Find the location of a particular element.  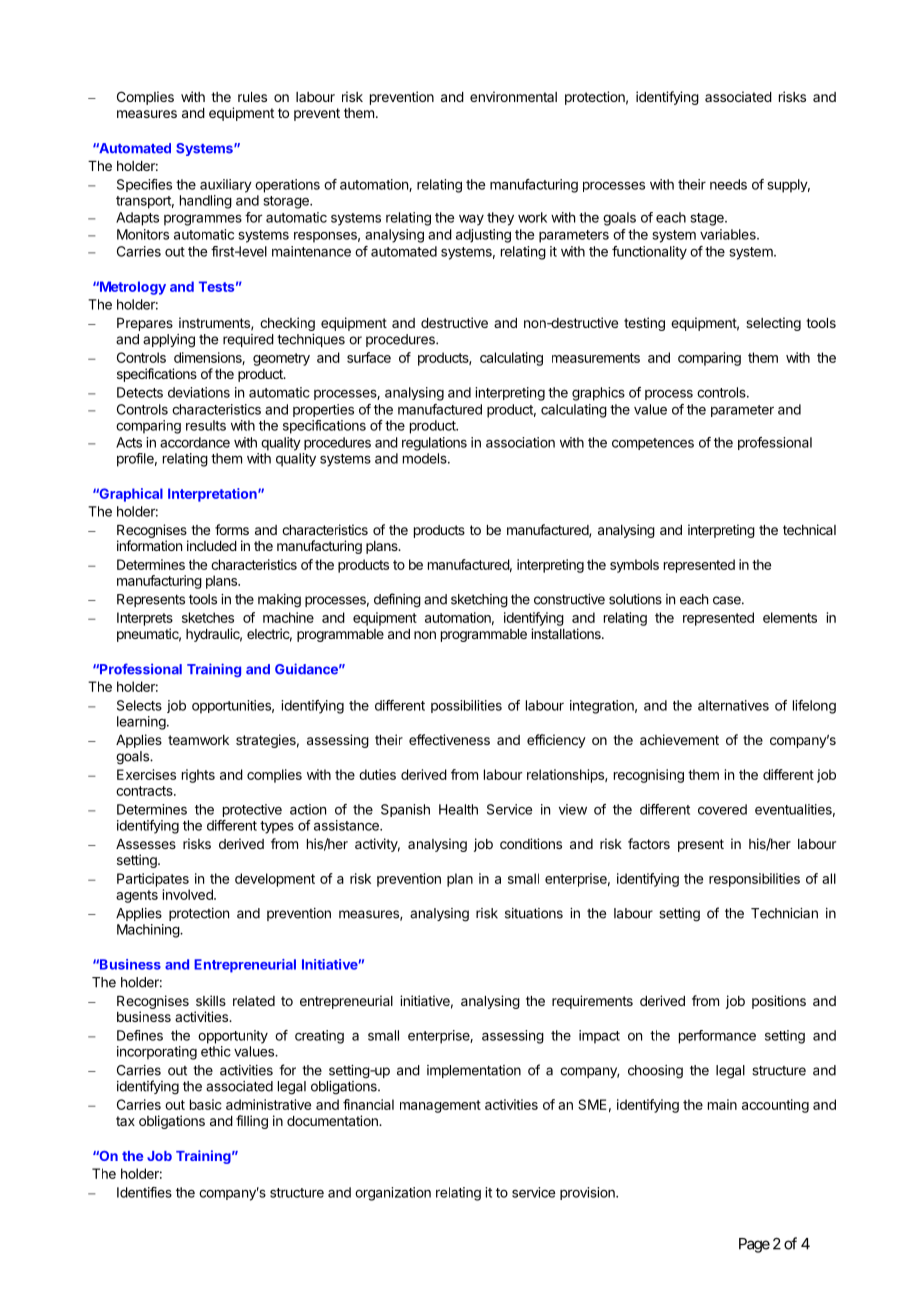

environmental is located at coordinates (513, 96).
